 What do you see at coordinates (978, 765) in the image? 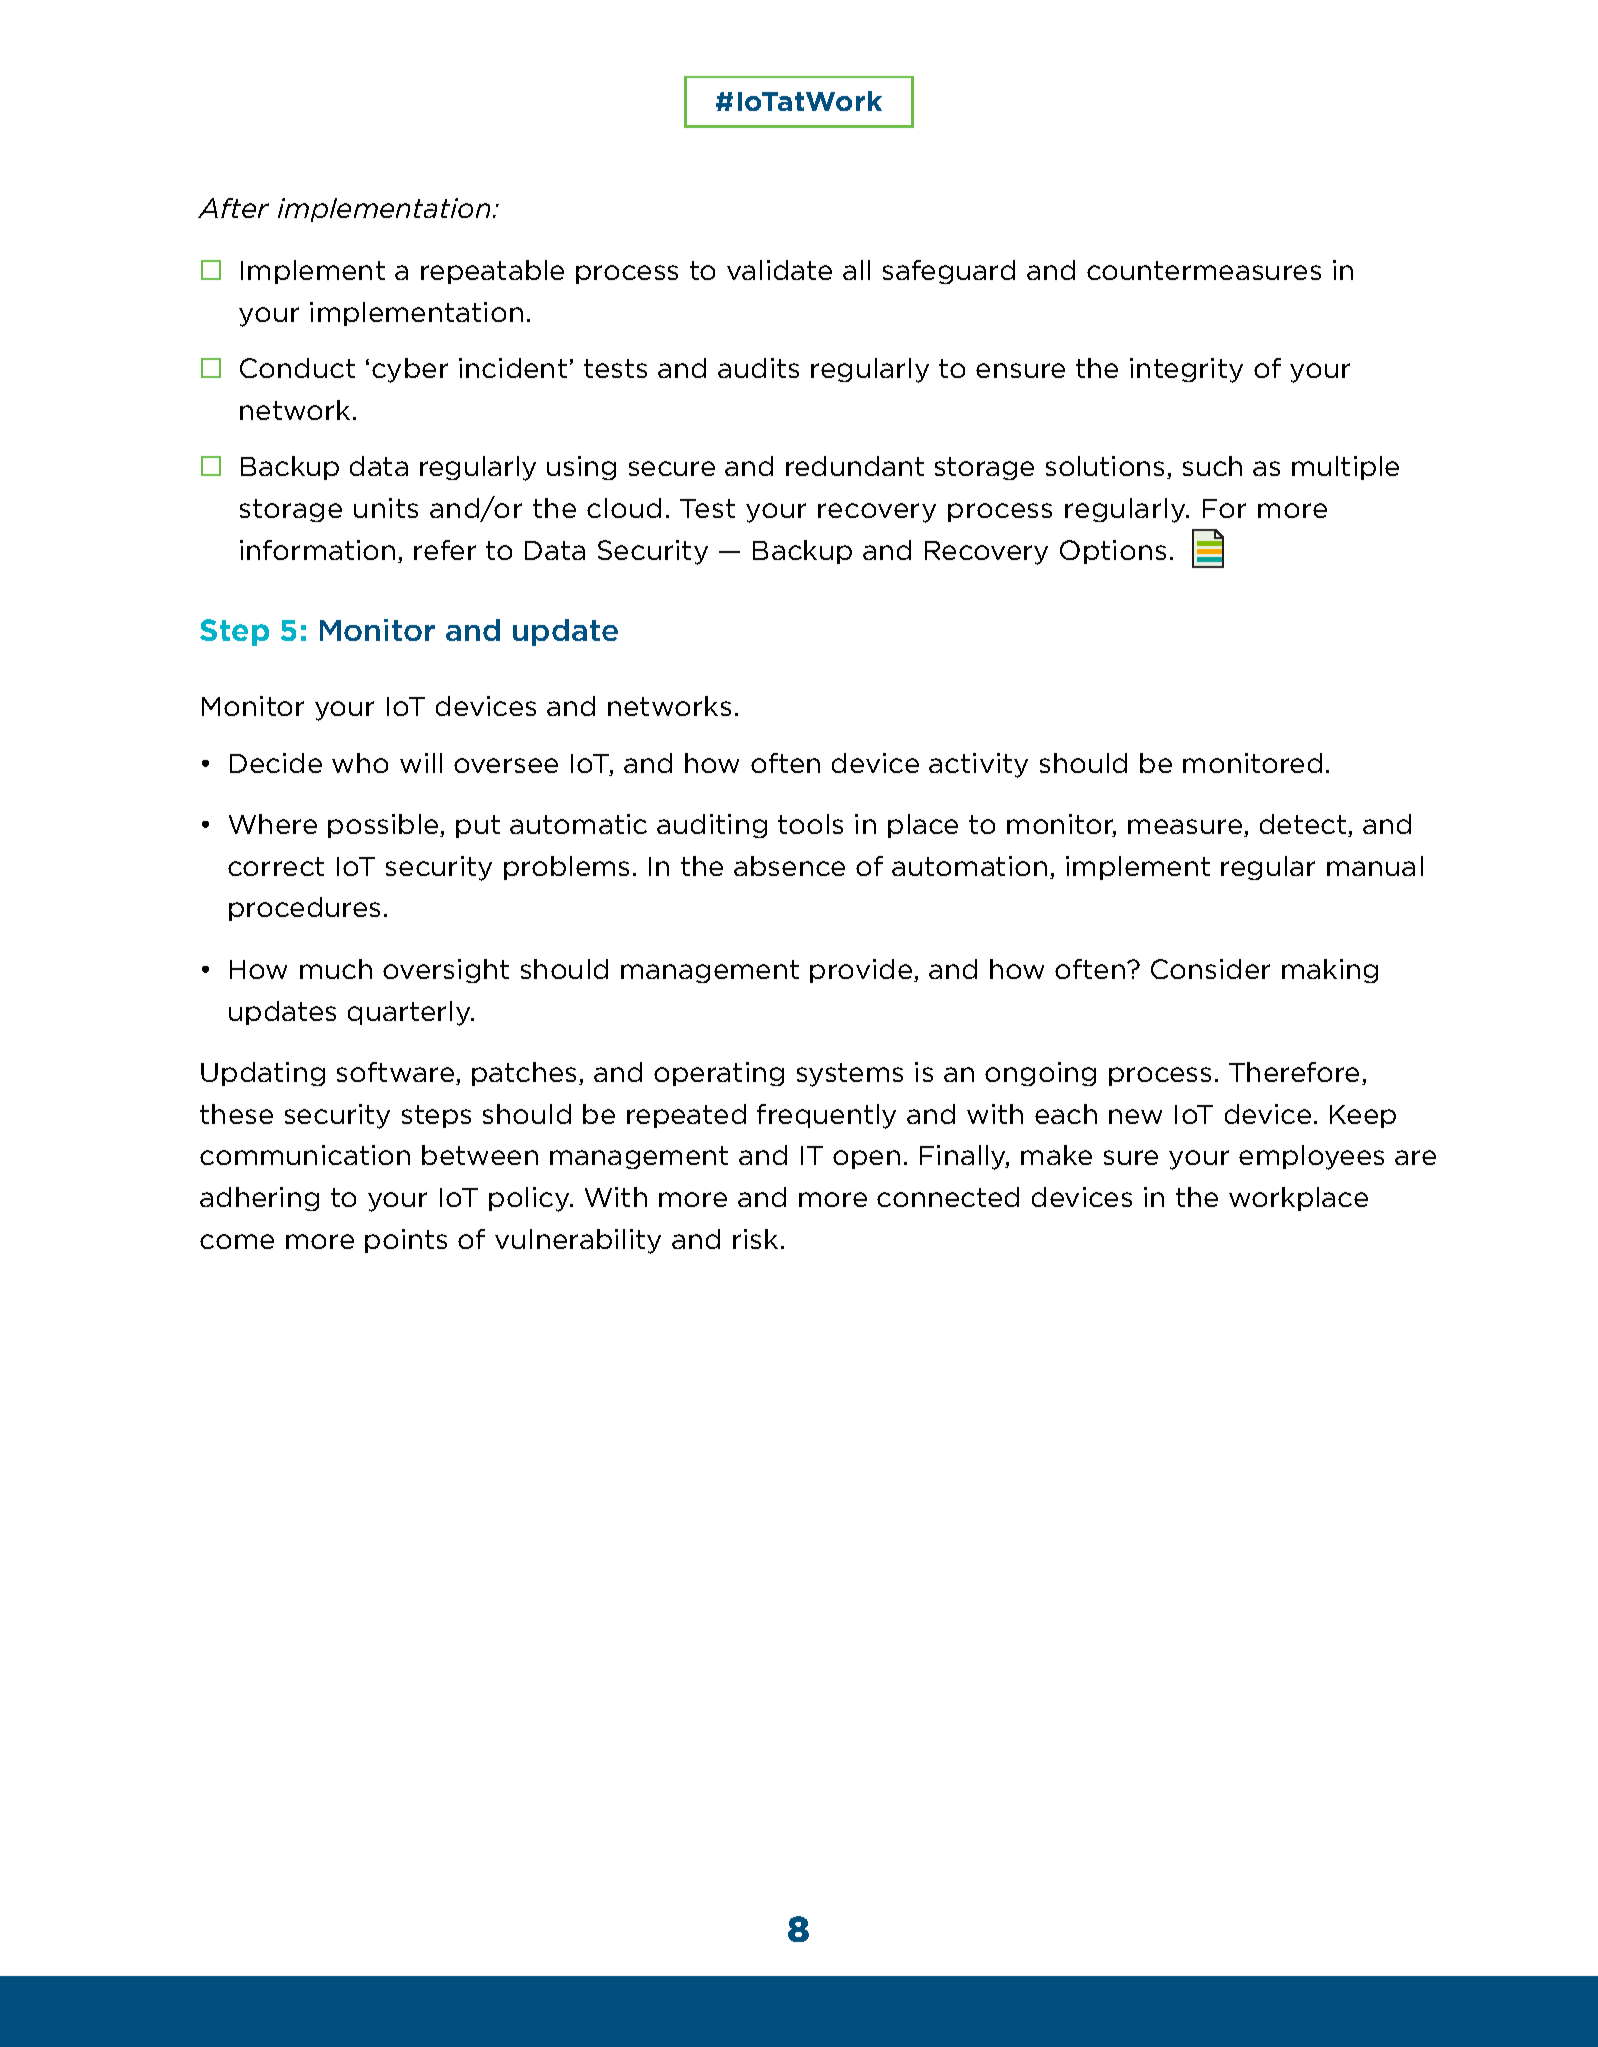
I see `activity` at bounding box center [978, 765].
